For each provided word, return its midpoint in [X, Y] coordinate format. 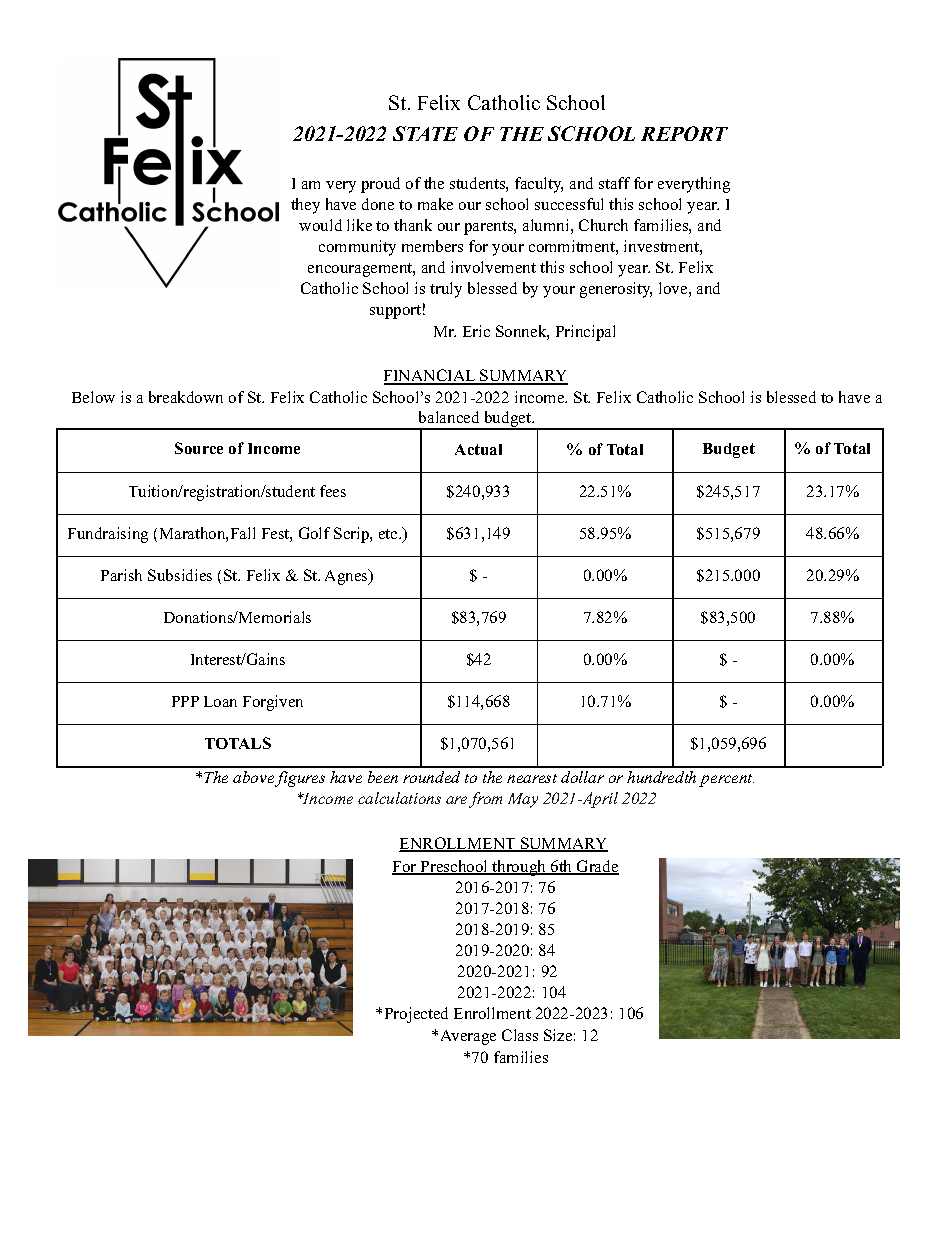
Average [468, 1037]
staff [614, 183]
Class [520, 1035]
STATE [425, 133]
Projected [416, 1015]
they [305, 206]
